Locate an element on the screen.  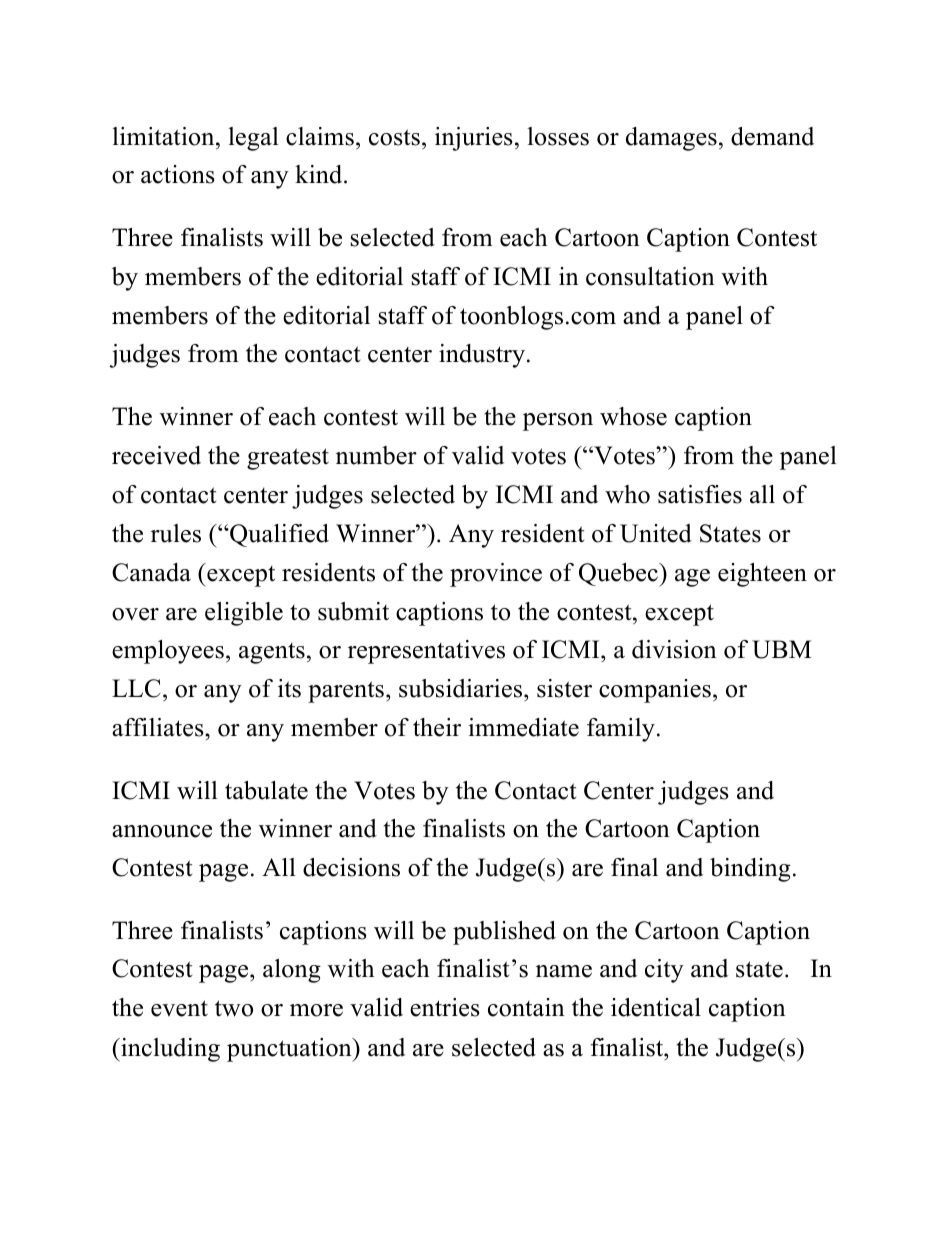
identical is located at coordinates (656, 1007).
